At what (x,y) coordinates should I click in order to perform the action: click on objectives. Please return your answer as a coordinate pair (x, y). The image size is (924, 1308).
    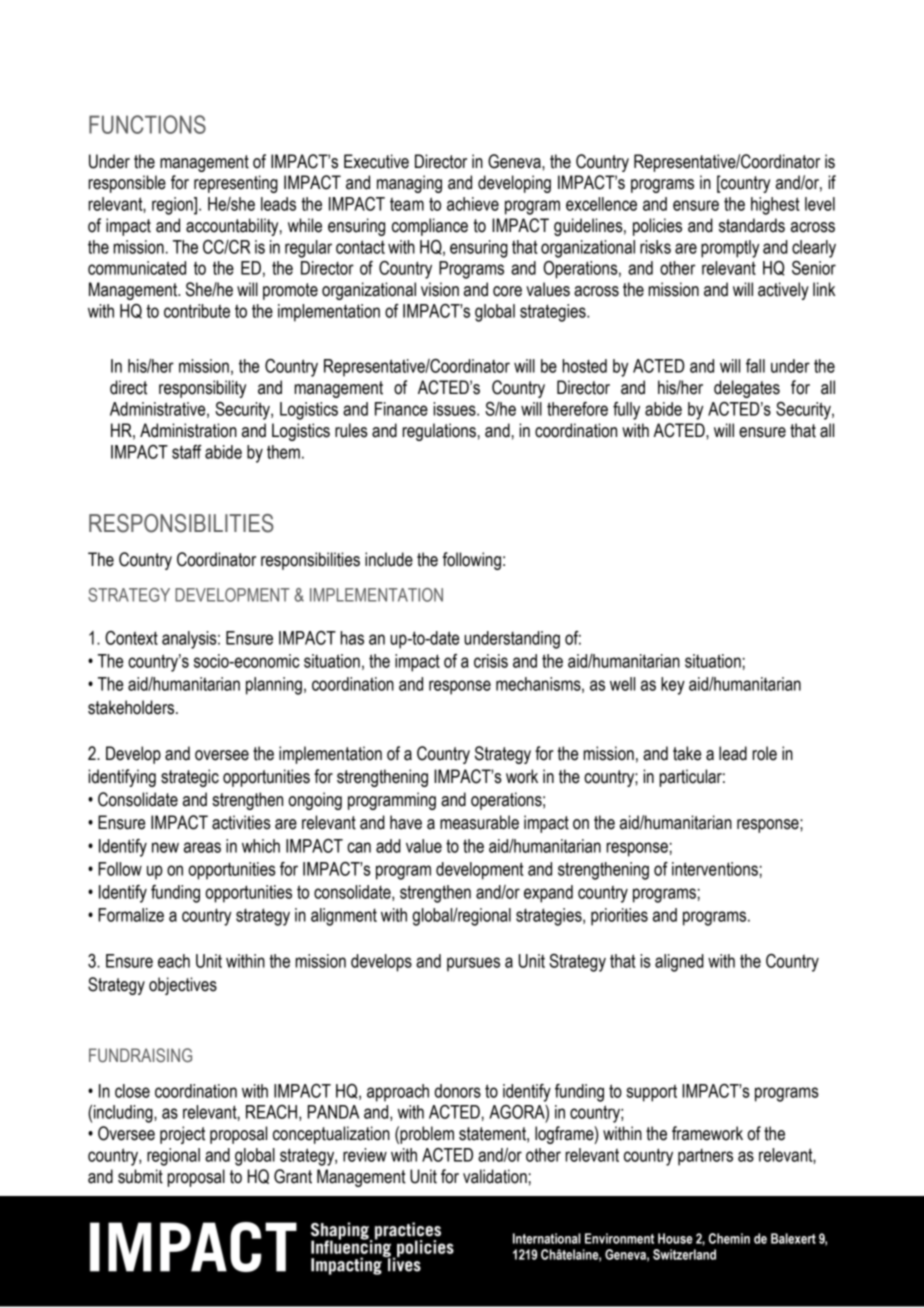
    Looking at the image, I should click on (183, 986).
